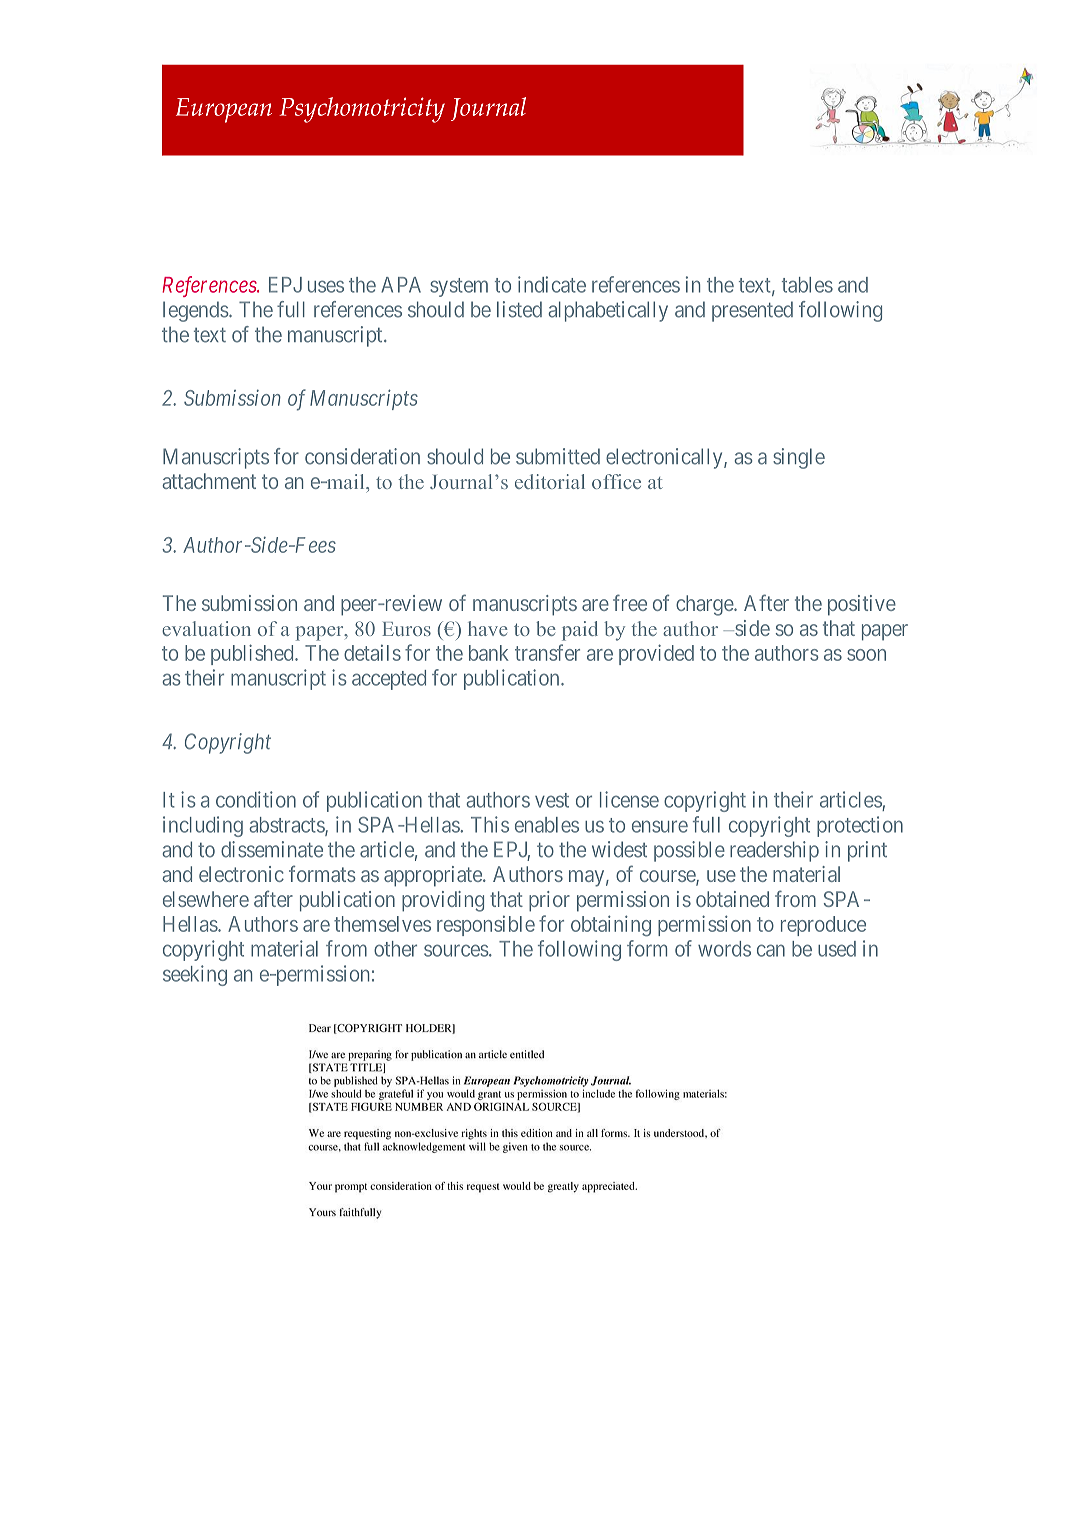  What do you see at coordinates (799, 458) in the page?
I see `single` at bounding box center [799, 458].
